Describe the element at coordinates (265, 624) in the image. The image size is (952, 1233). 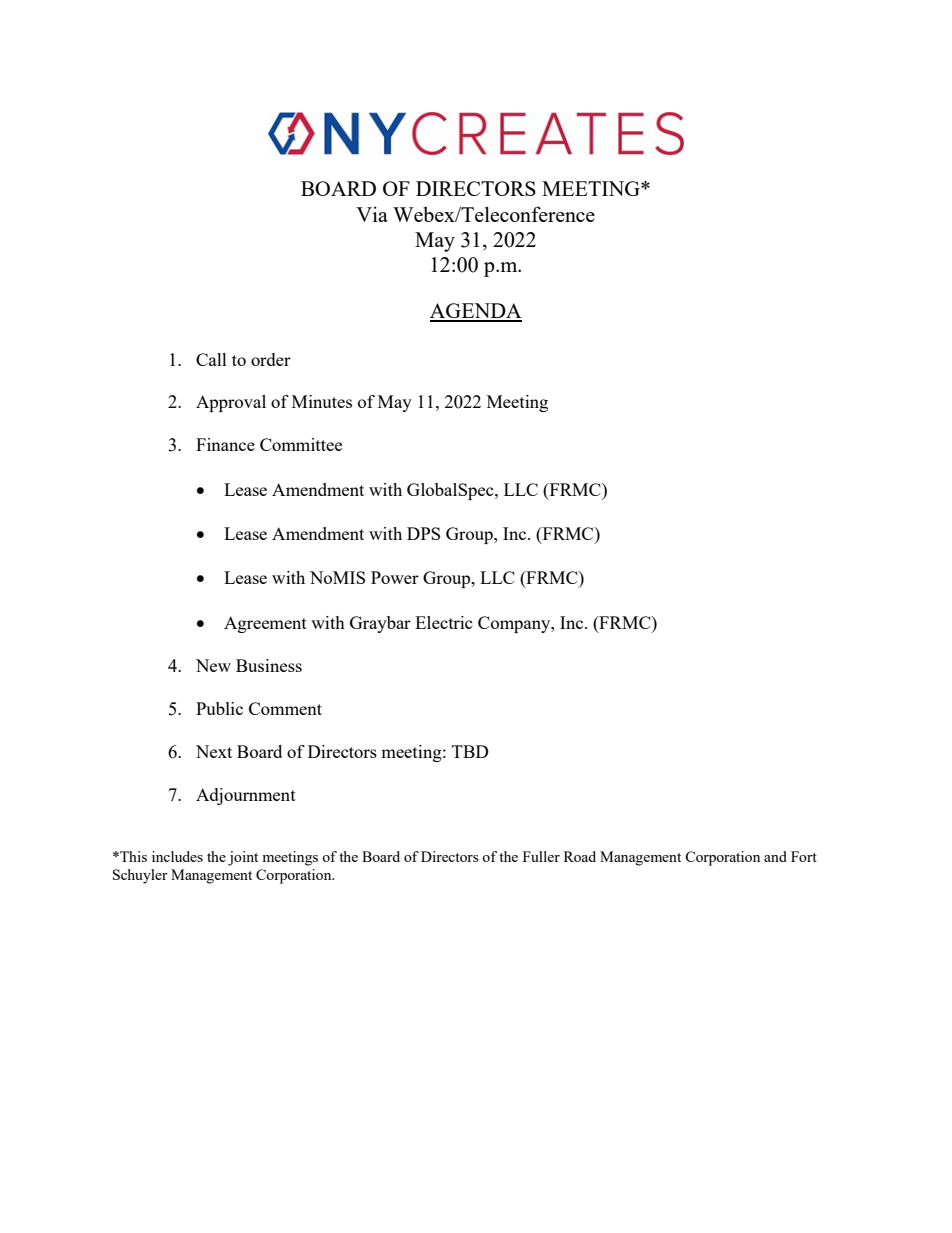
I see `Agreement` at that location.
